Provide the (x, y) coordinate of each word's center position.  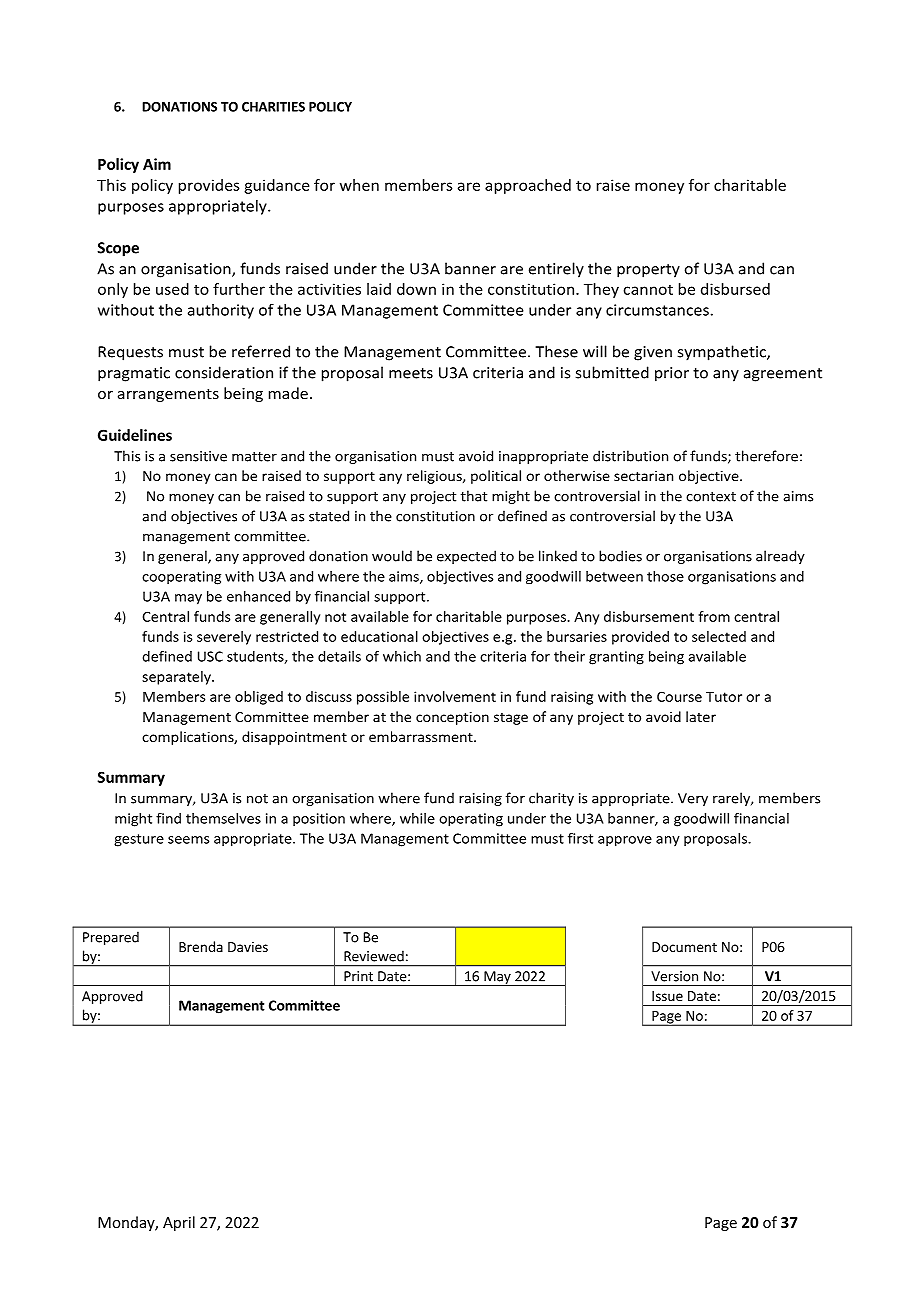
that (474, 496)
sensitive (198, 456)
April (179, 1223)
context (711, 497)
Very (693, 799)
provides (209, 186)
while (417, 818)
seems (188, 840)
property (648, 271)
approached (528, 186)
